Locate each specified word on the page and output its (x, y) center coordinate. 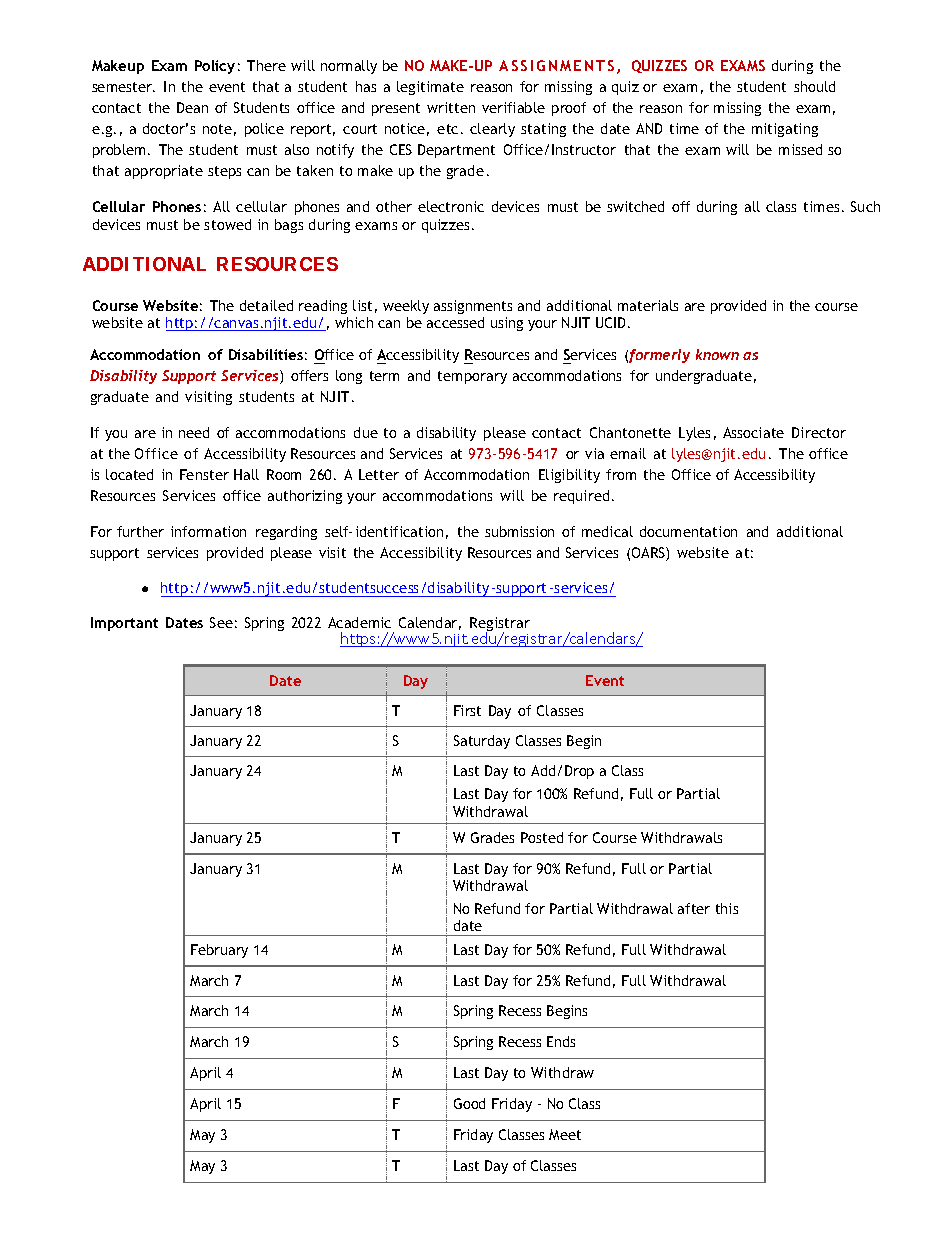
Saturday (482, 742)
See (221, 622)
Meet (565, 1134)
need (194, 432)
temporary (472, 377)
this (727, 908)
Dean (192, 107)
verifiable (513, 107)
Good (469, 1103)
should (814, 86)
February (219, 951)
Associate (753, 432)
